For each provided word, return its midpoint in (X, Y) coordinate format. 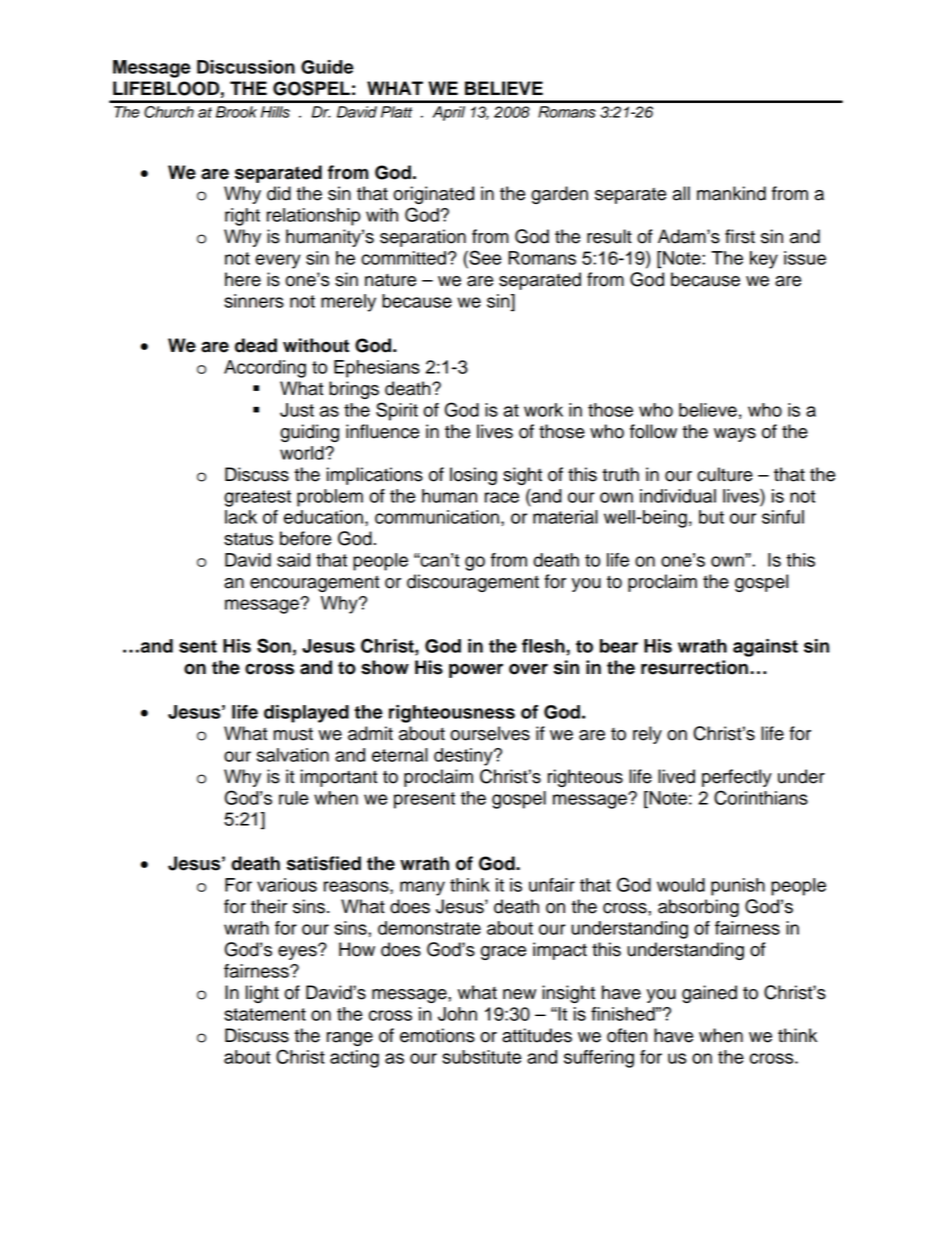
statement (265, 1014)
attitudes (537, 1035)
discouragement (473, 583)
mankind (731, 193)
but (711, 517)
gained (709, 994)
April (449, 113)
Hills (275, 112)
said (293, 560)
